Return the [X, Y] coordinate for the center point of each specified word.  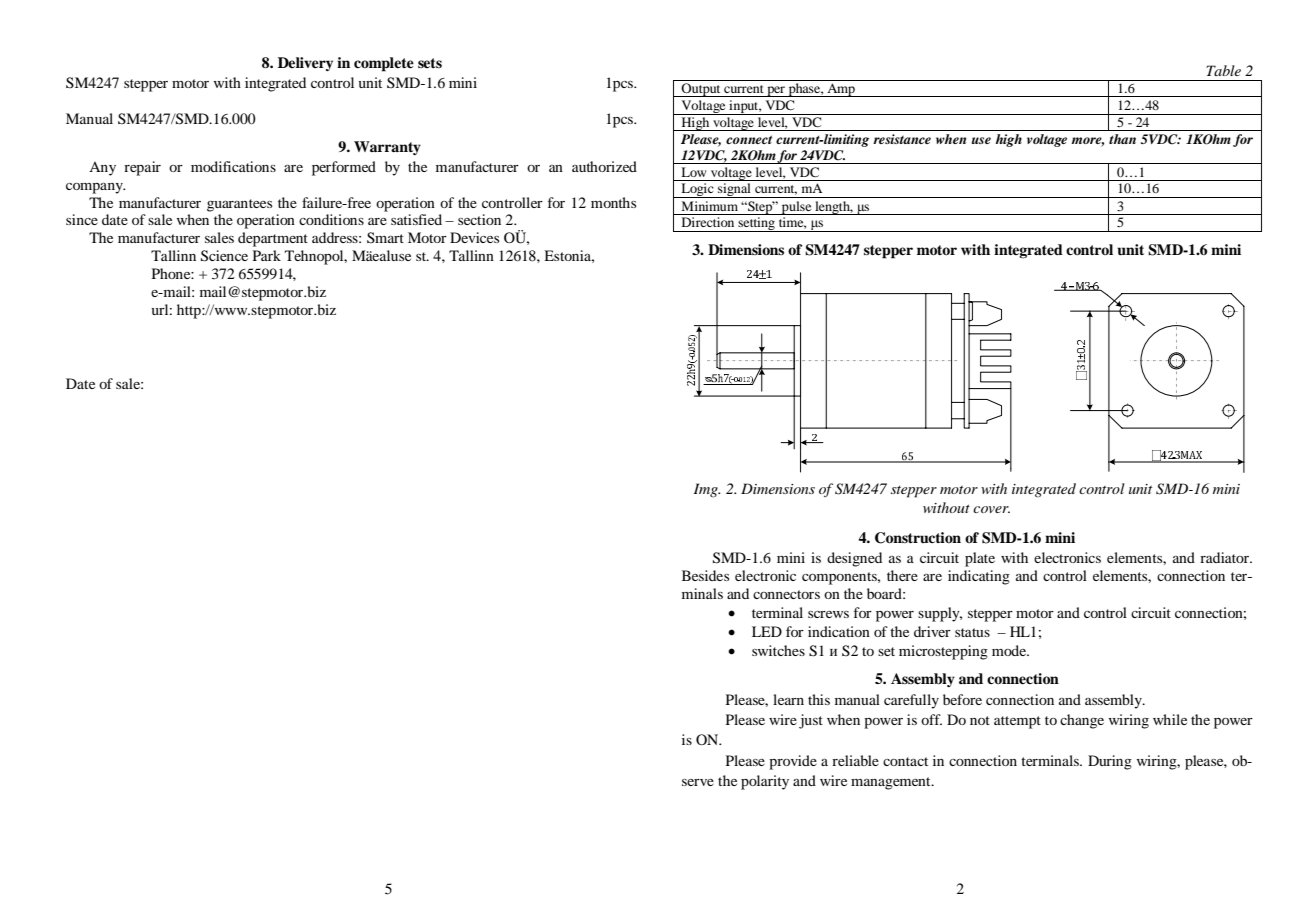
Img [707, 490]
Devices [474, 237]
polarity [765, 782]
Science [224, 256]
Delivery [305, 64]
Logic [697, 190]
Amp [841, 90]
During [1110, 762]
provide [793, 762]
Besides [705, 575]
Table [1223, 70]
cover [991, 509]
